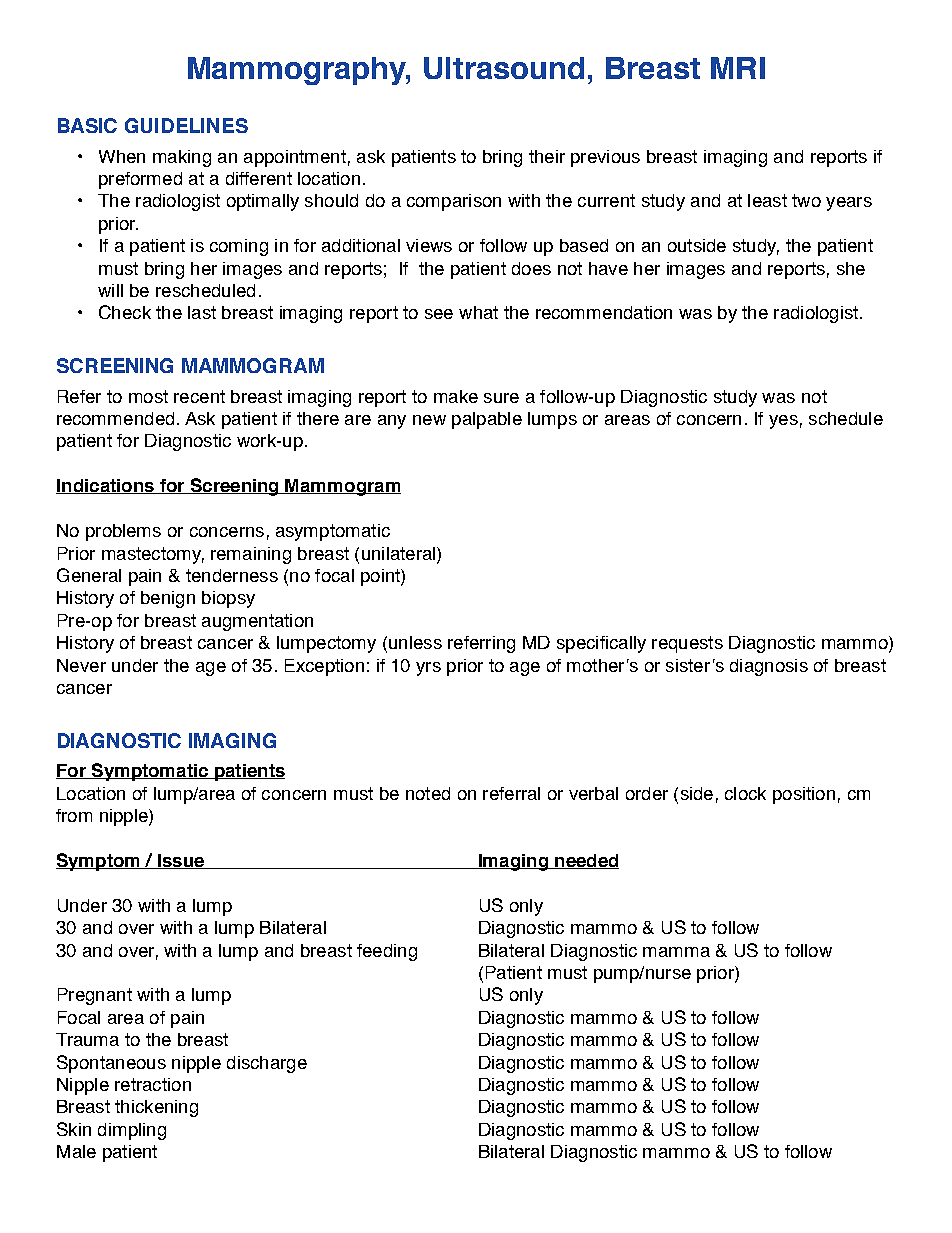 Image resolution: width=952 pixels, height=1233 pixels. Describe the element at coordinates (267, 1064) in the page. I see `discharge` at that location.
